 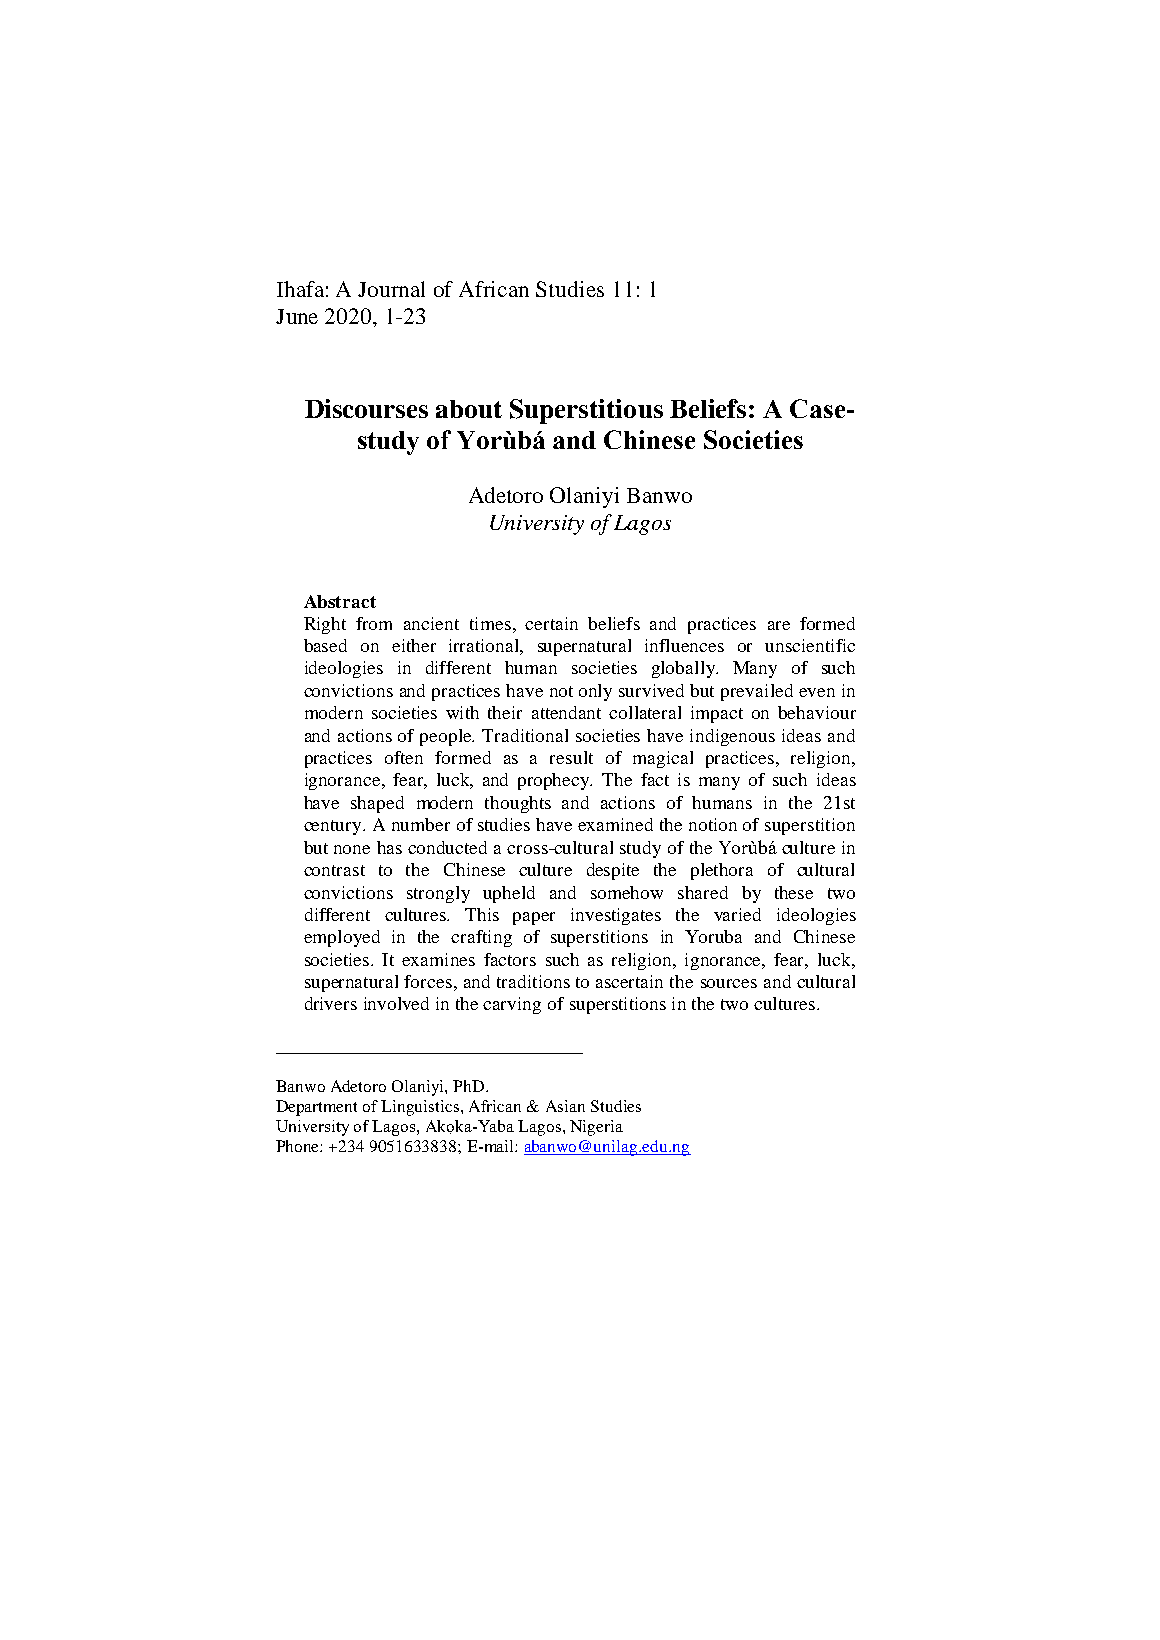 What do you see at coordinates (404, 757) in the document?
I see `often` at bounding box center [404, 757].
